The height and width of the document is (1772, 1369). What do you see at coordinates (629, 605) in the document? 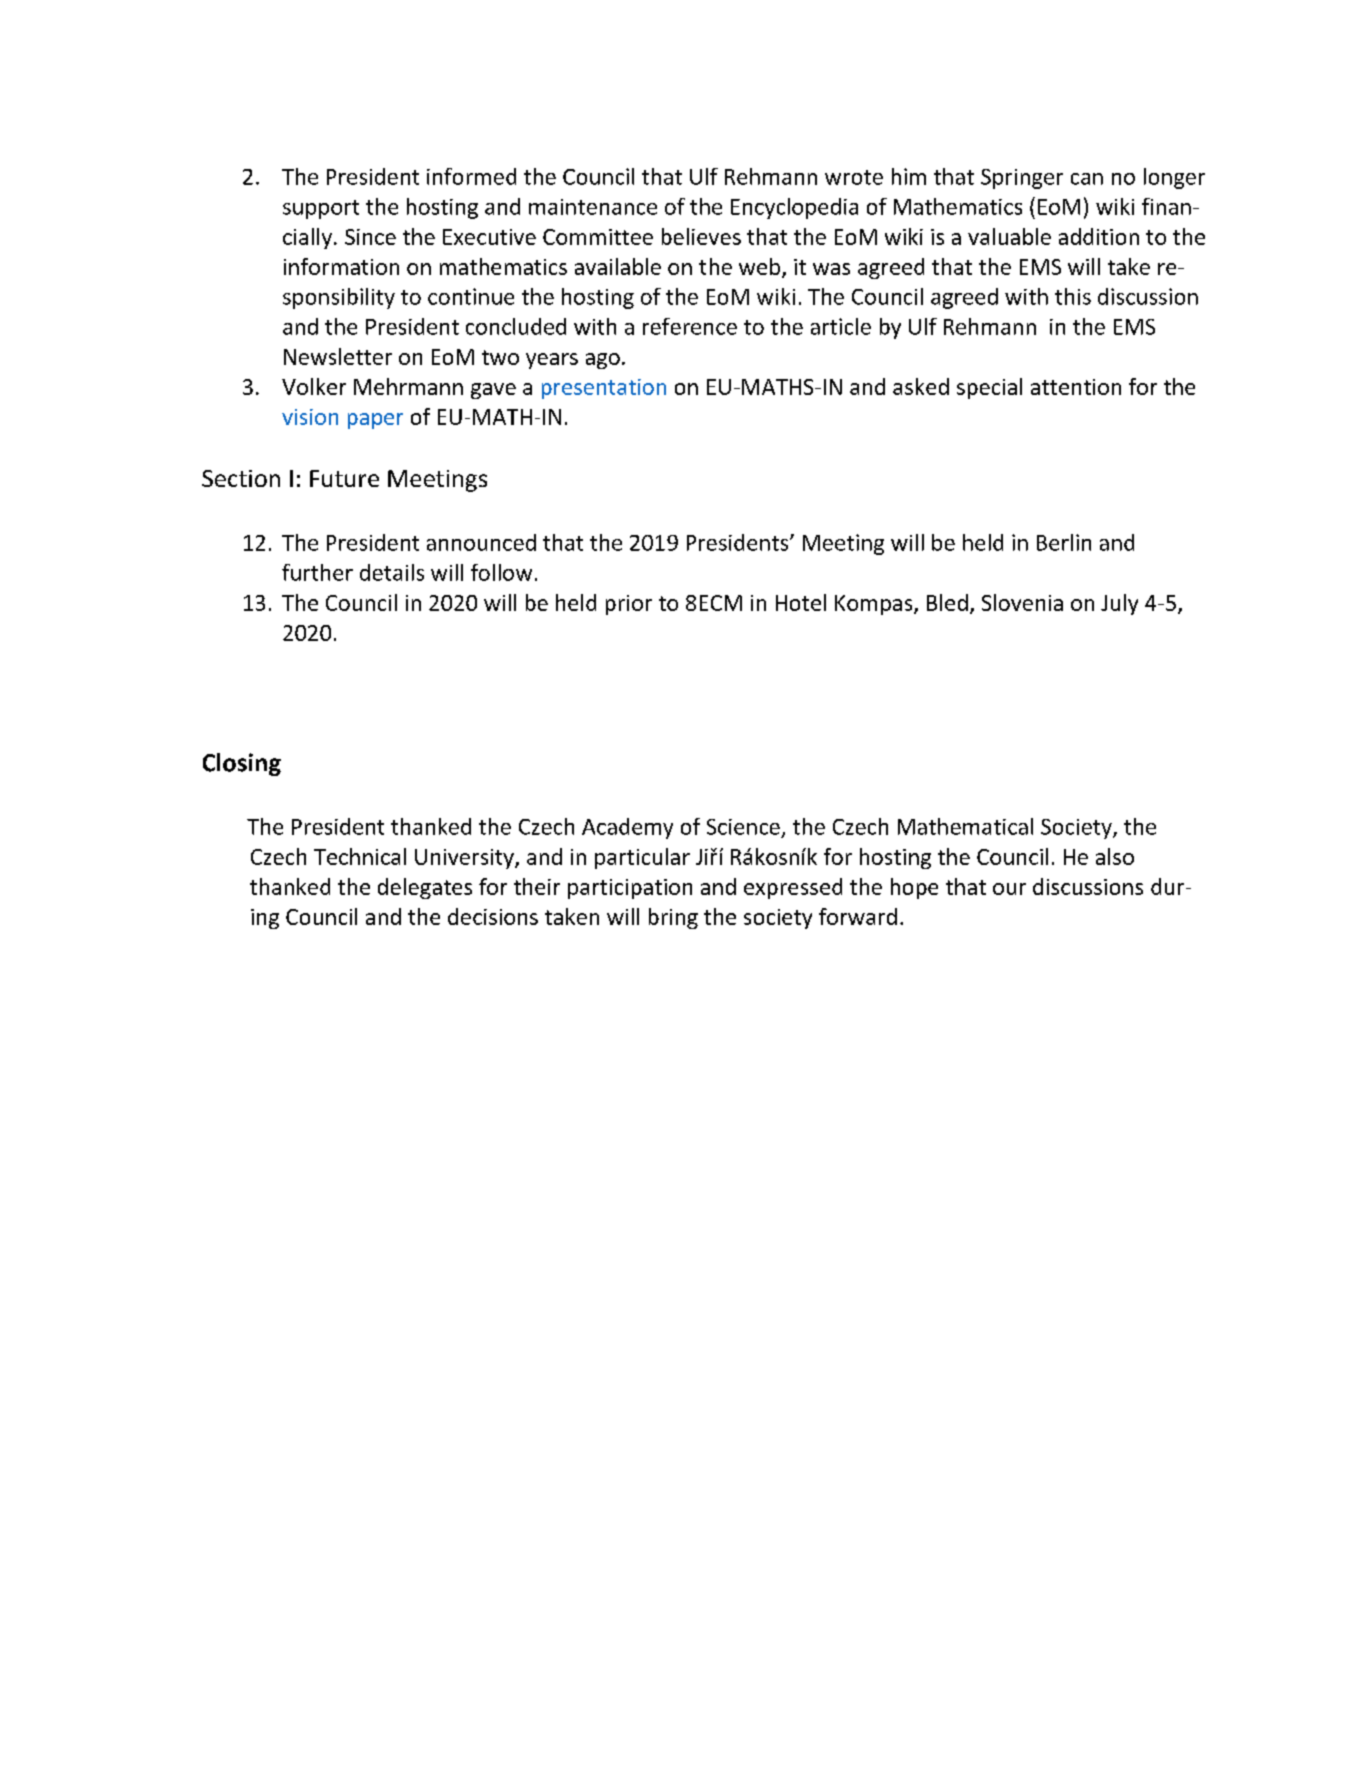
I see `prior` at bounding box center [629, 605].
